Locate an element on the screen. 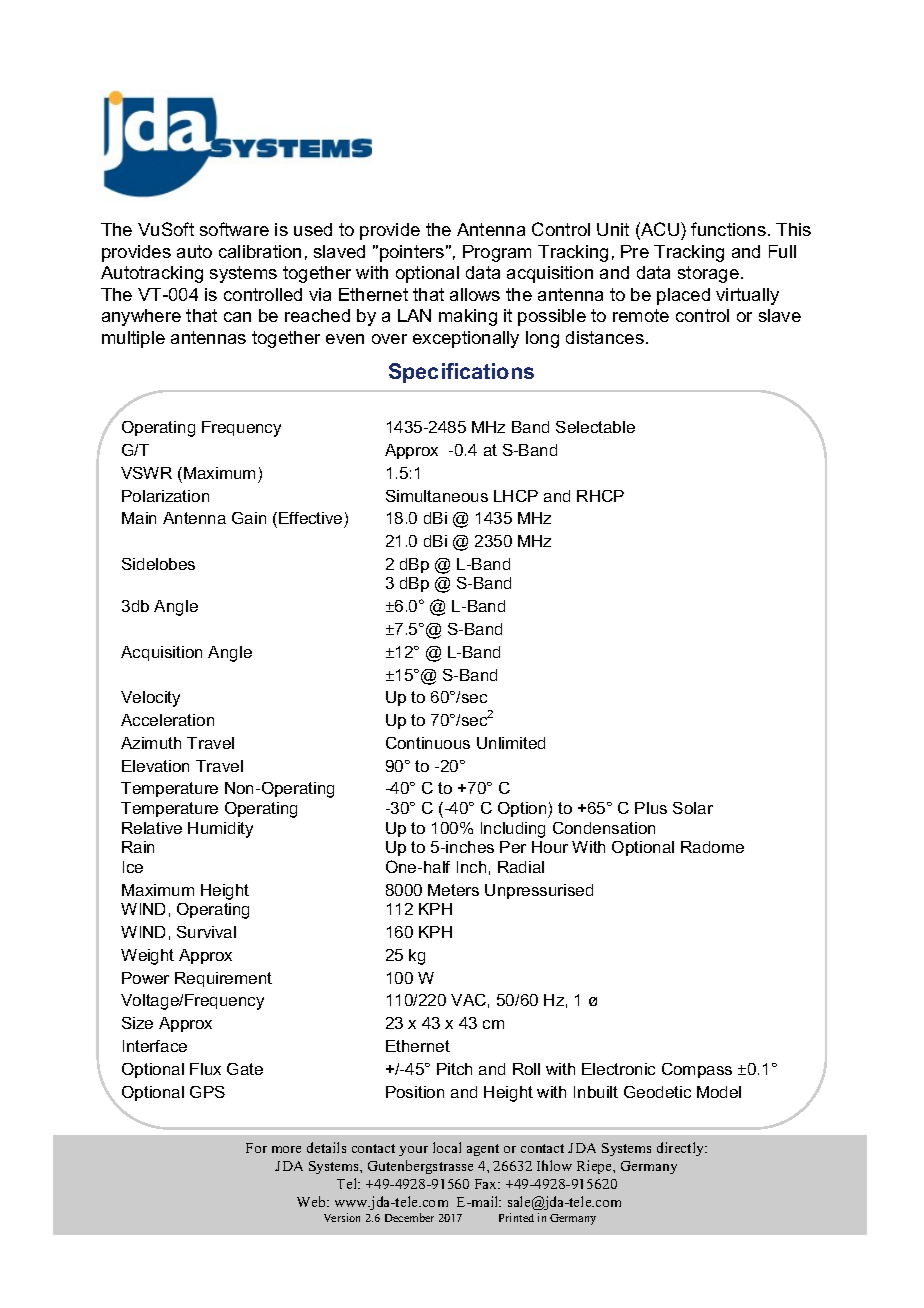  Meters is located at coordinates (453, 890).
